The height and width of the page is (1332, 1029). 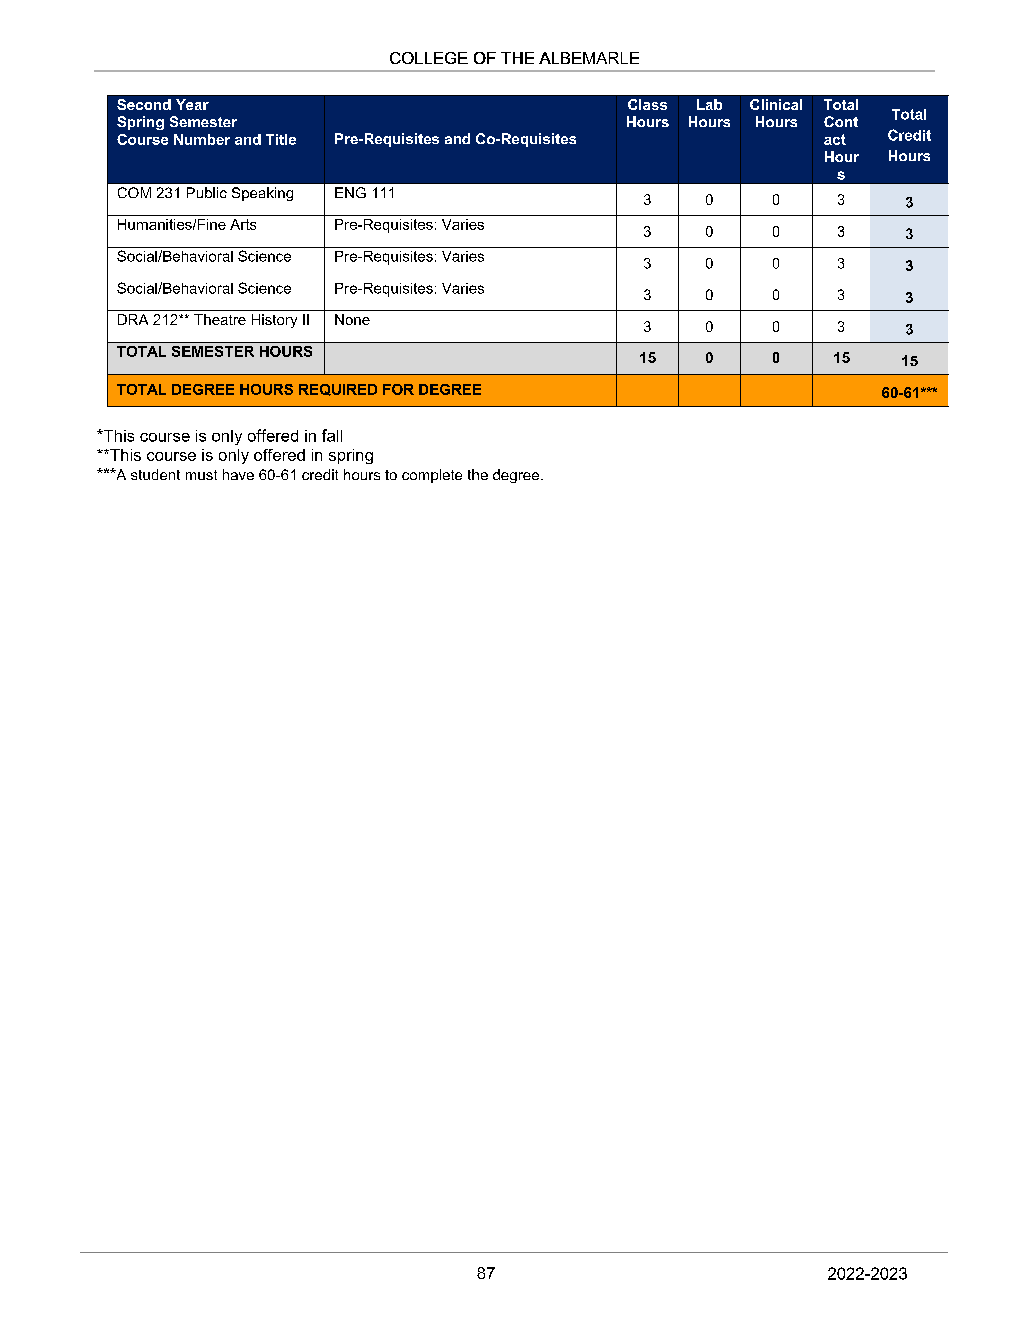 What do you see at coordinates (274, 321) in the page?
I see `History` at bounding box center [274, 321].
